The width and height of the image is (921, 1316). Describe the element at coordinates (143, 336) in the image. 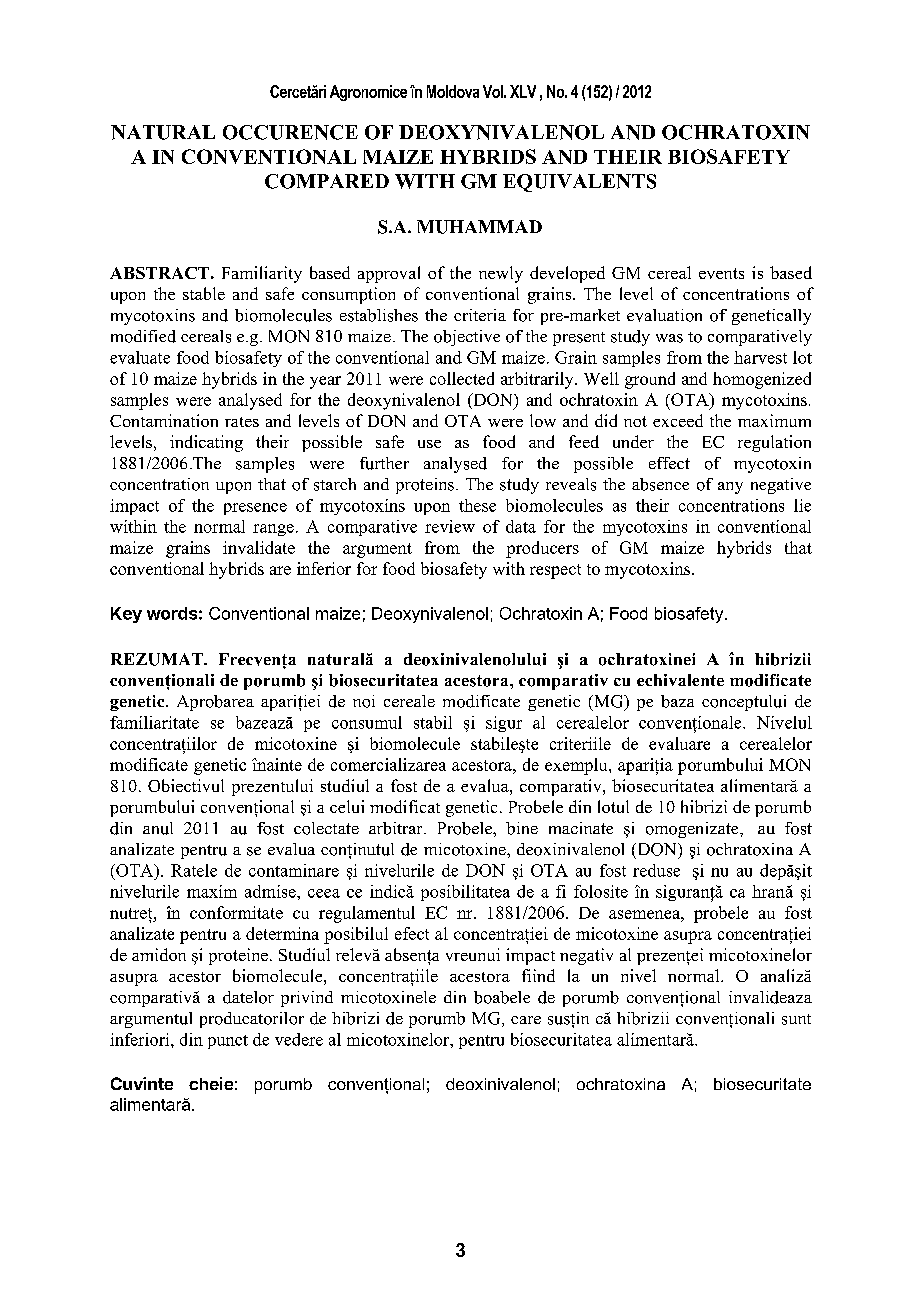

I see `modified` at that location.
